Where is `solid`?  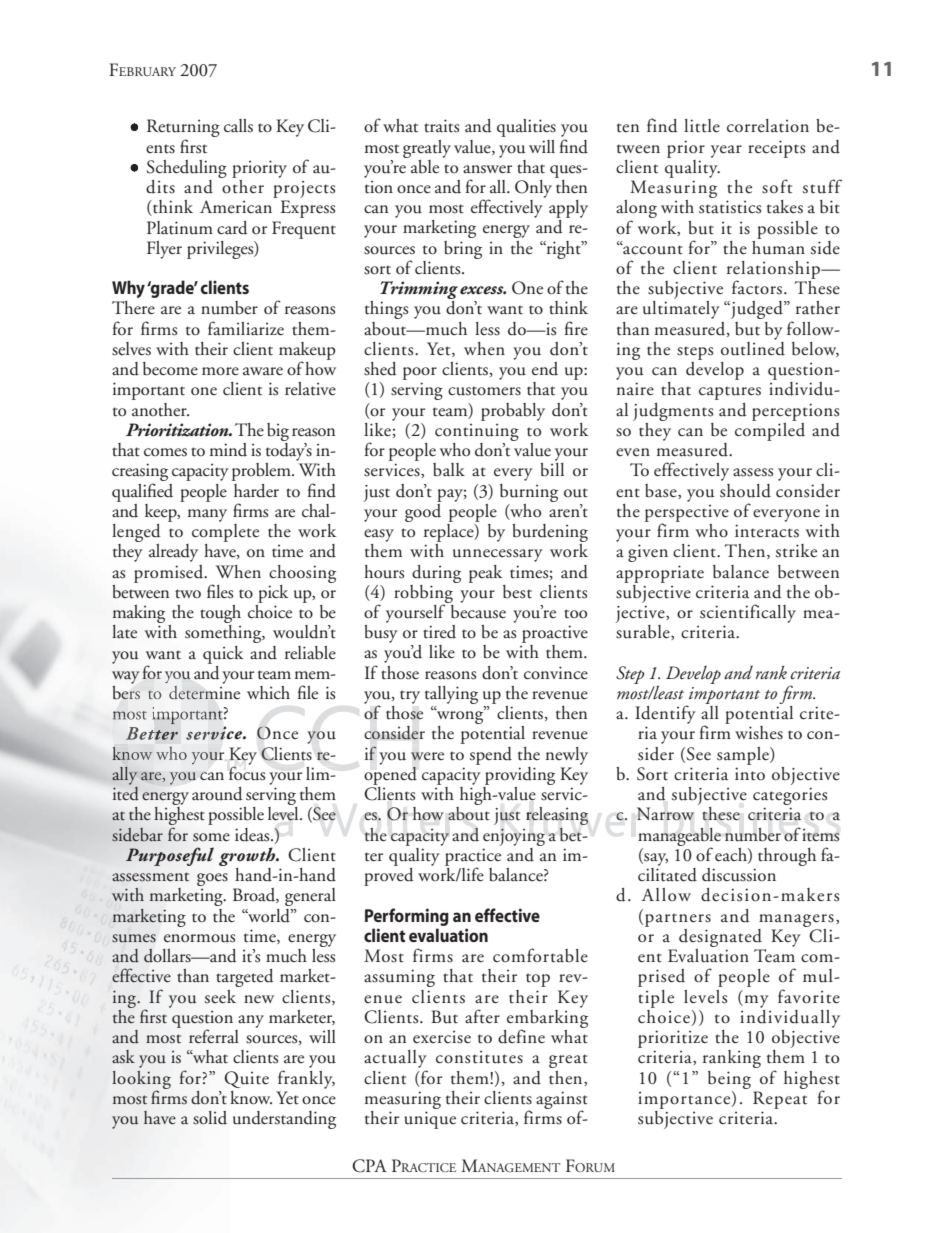
solid is located at coordinates (210, 1118).
